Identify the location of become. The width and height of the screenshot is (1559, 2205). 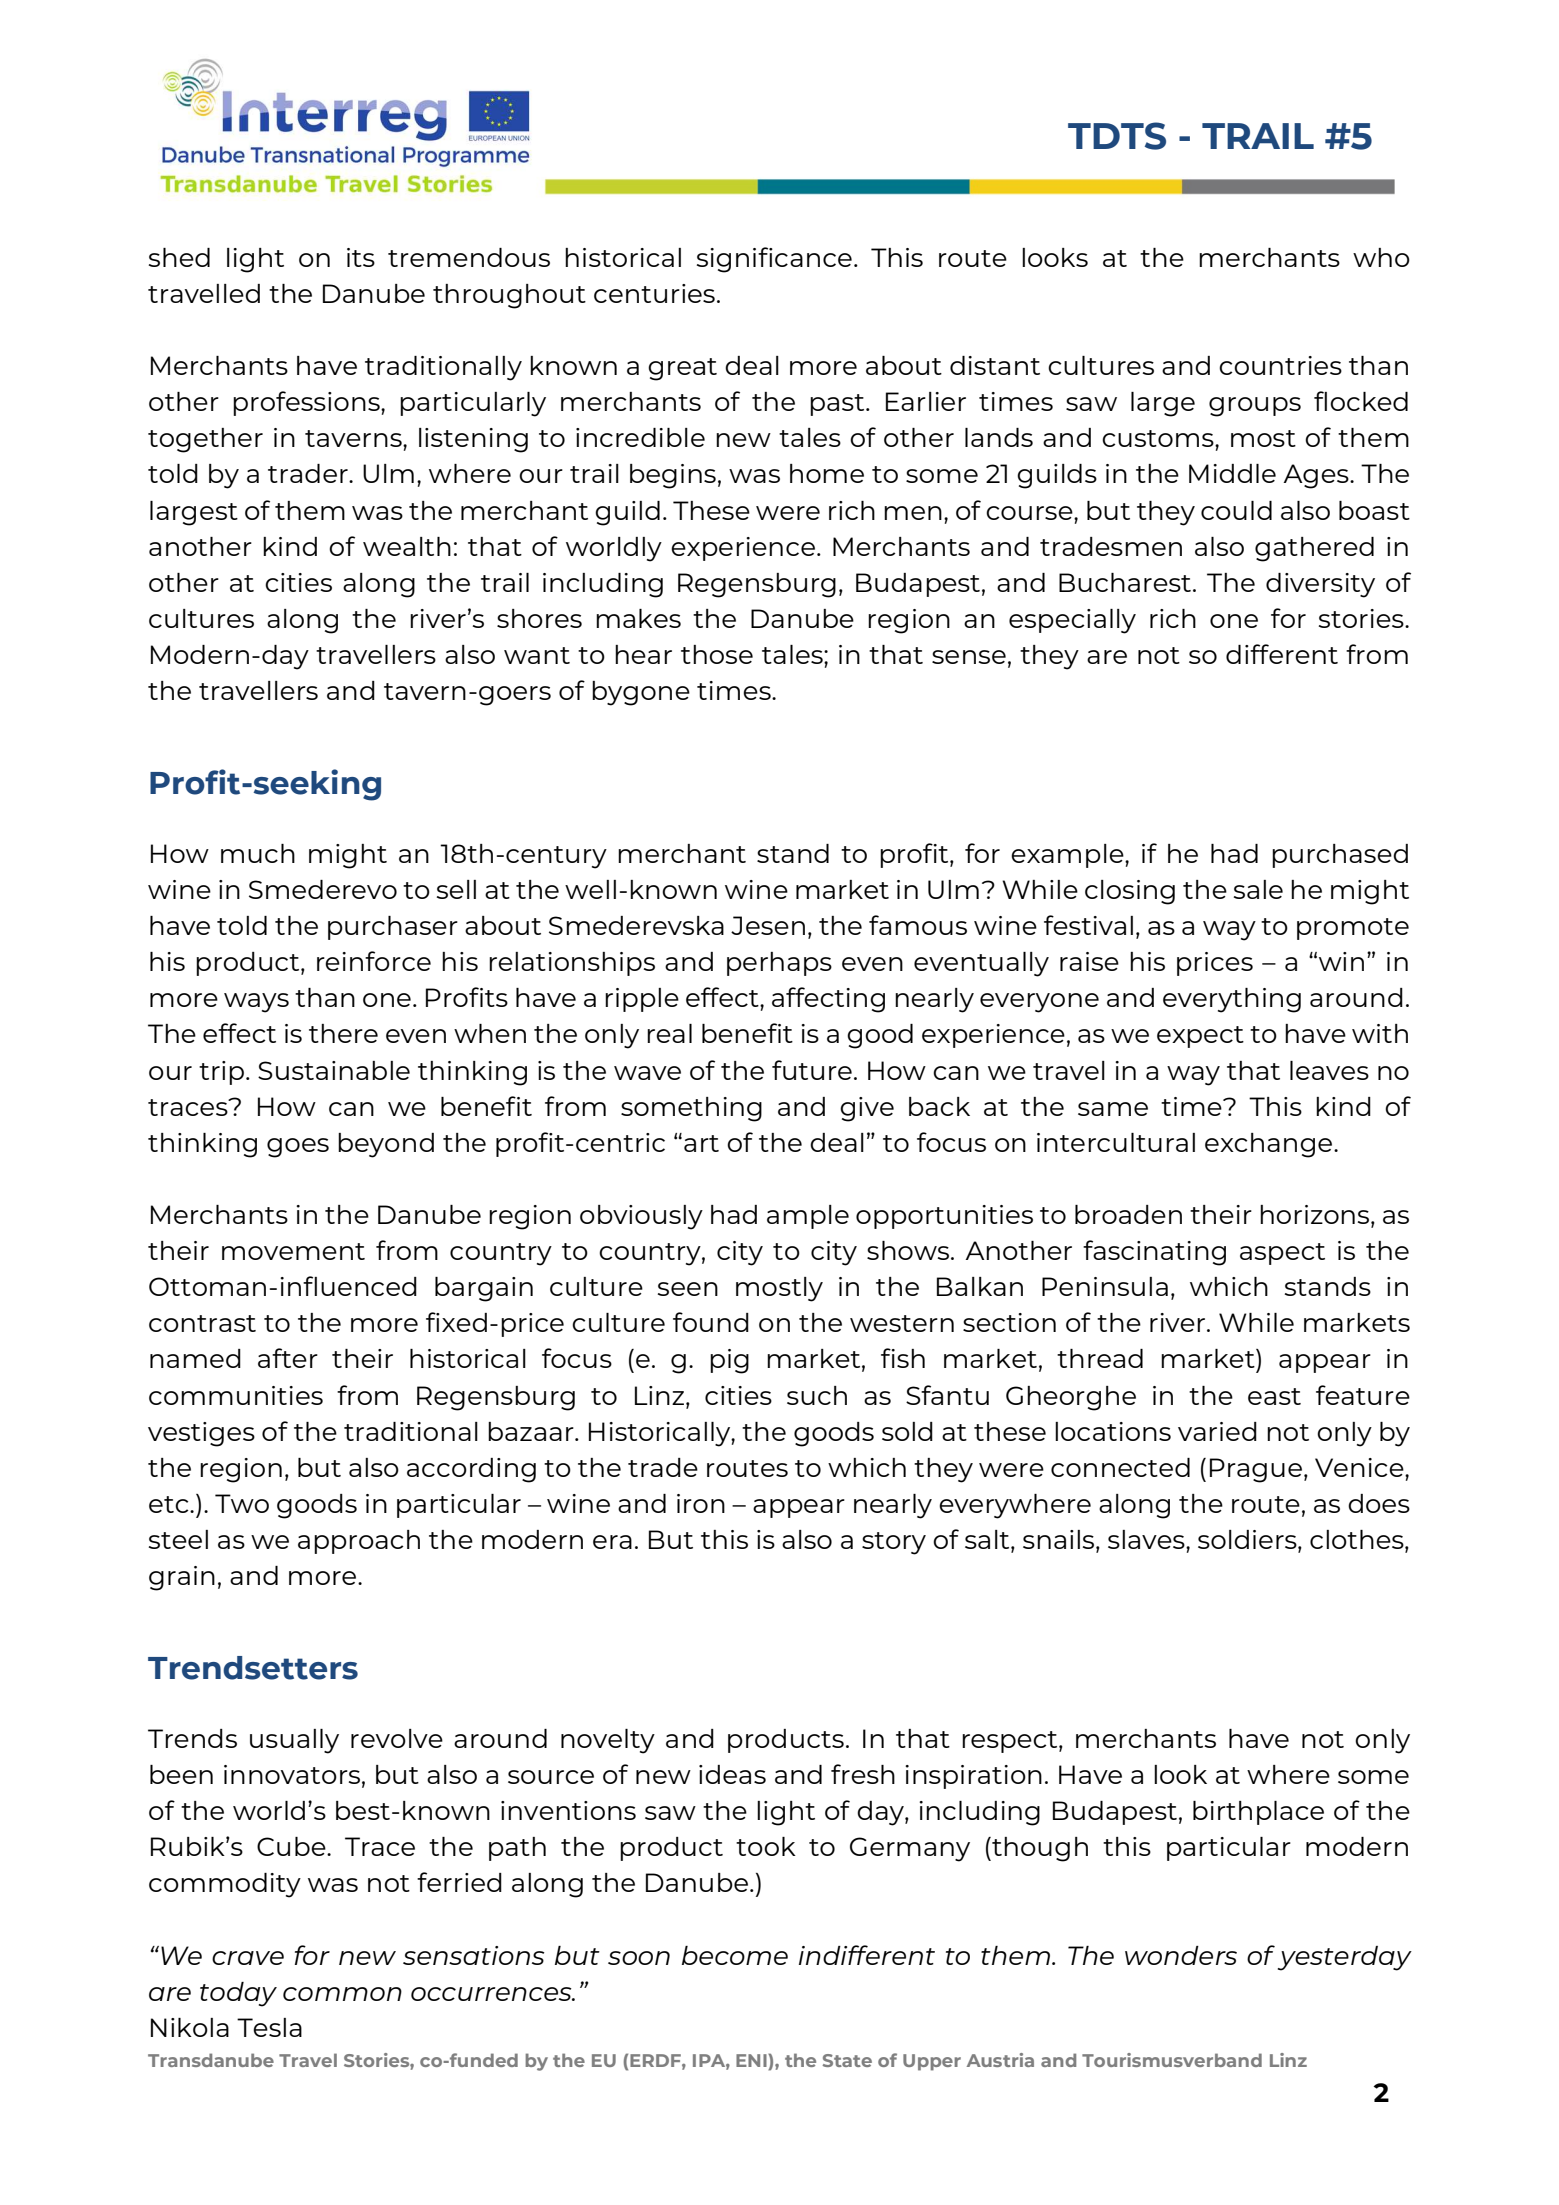
(735, 1955).
